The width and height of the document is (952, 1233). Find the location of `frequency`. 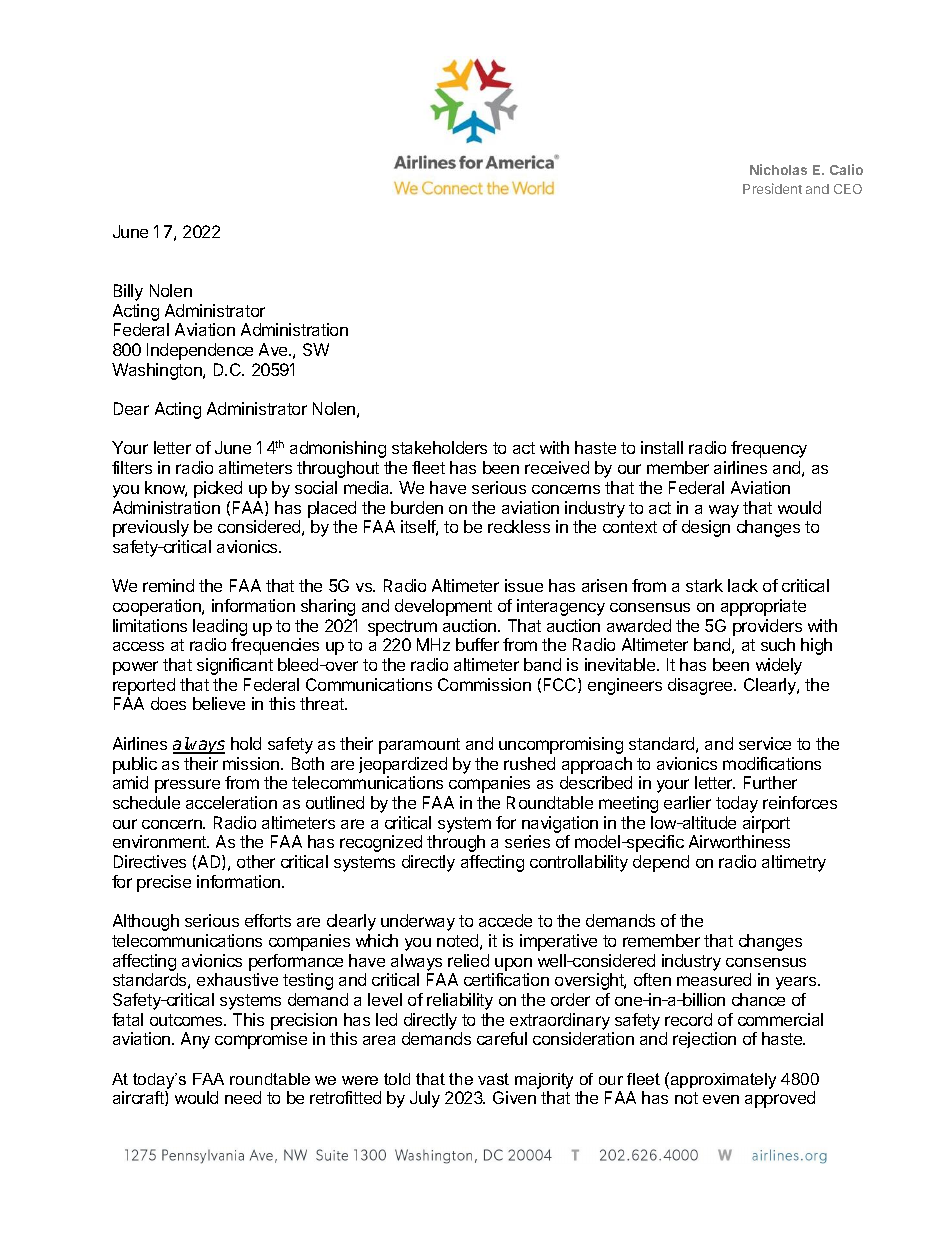

frequency is located at coordinates (769, 449).
